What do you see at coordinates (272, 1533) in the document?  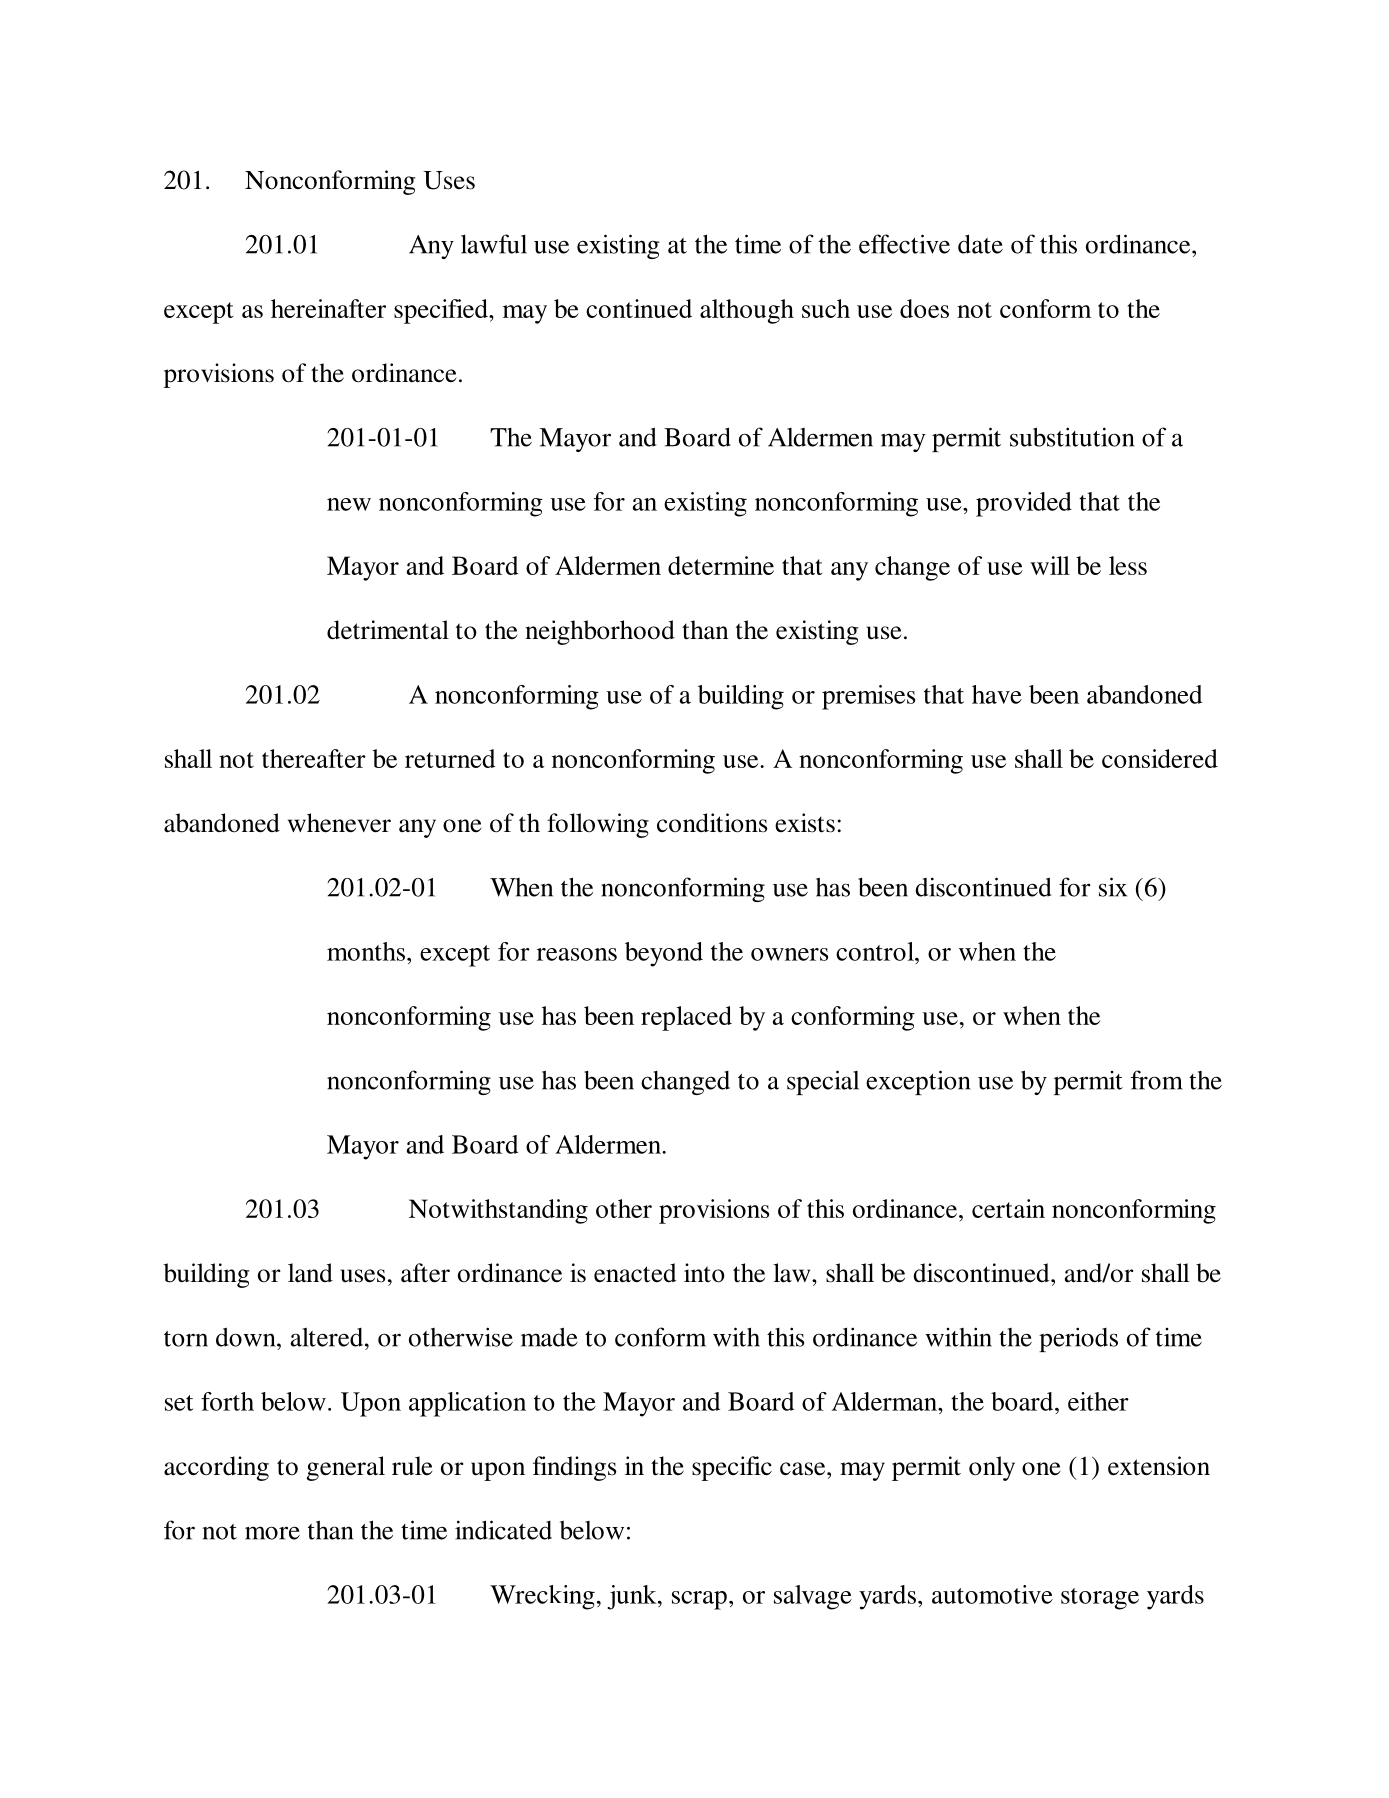 I see `more` at bounding box center [272, 1533].
